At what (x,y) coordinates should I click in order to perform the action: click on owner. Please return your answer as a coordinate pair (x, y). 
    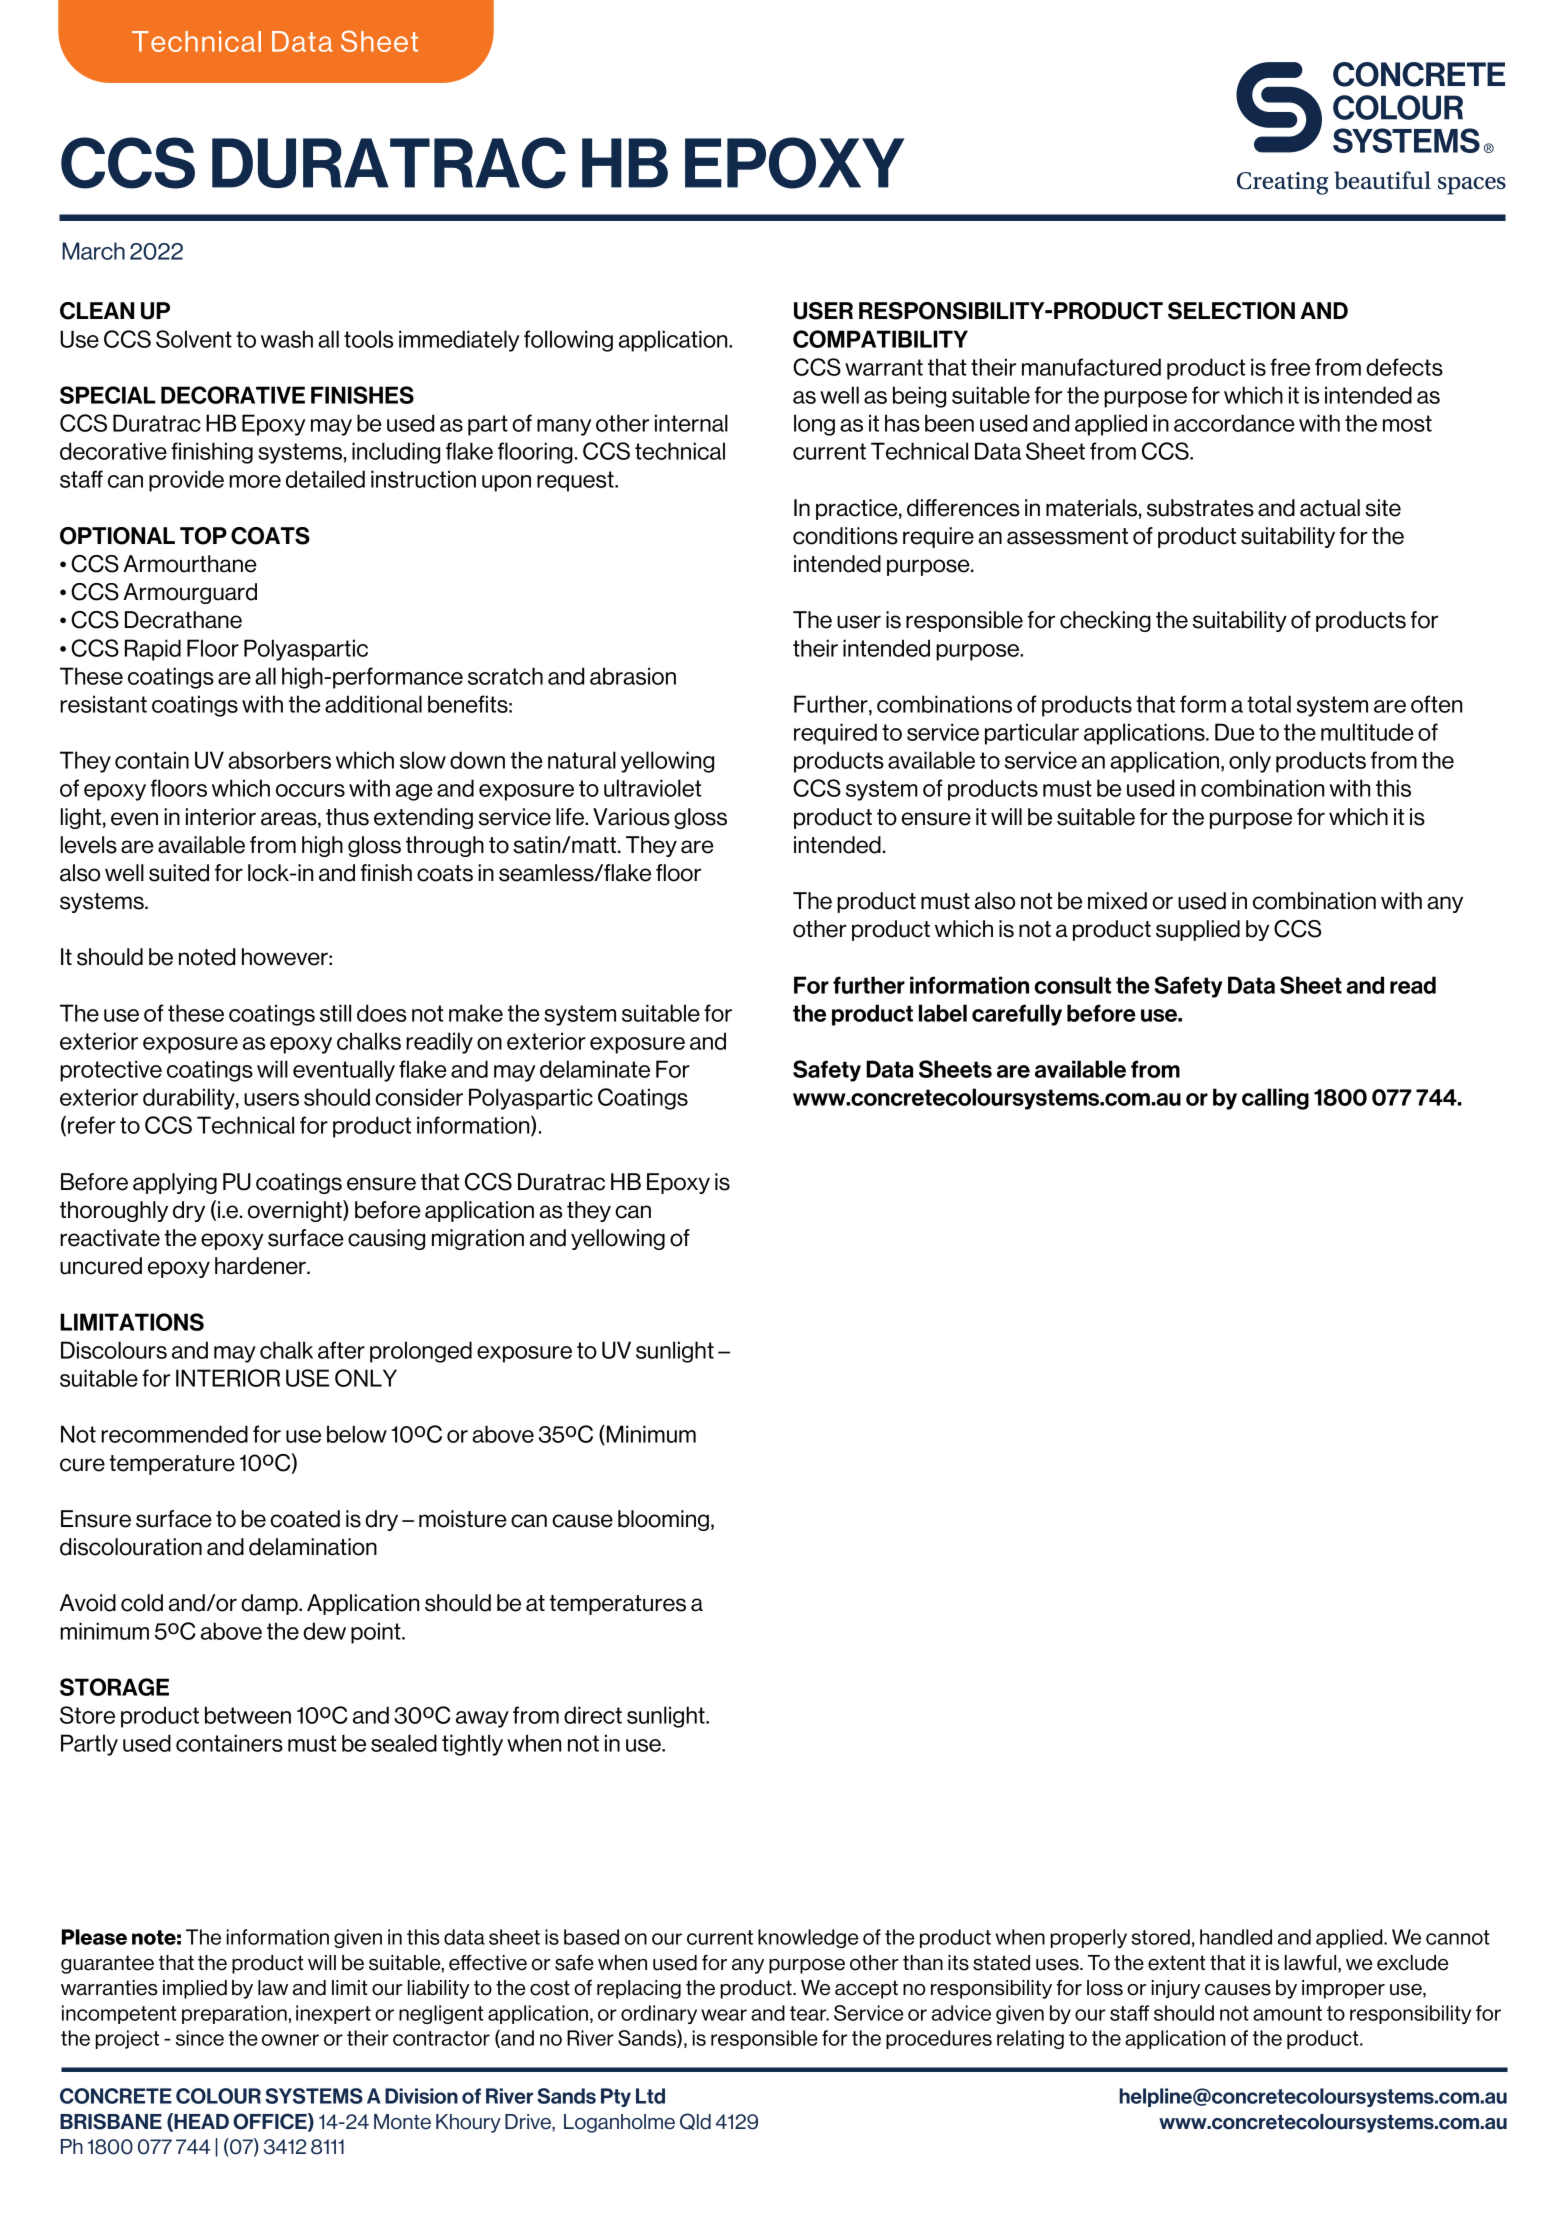
    Looking at the image, I should click on (290, 2040).
